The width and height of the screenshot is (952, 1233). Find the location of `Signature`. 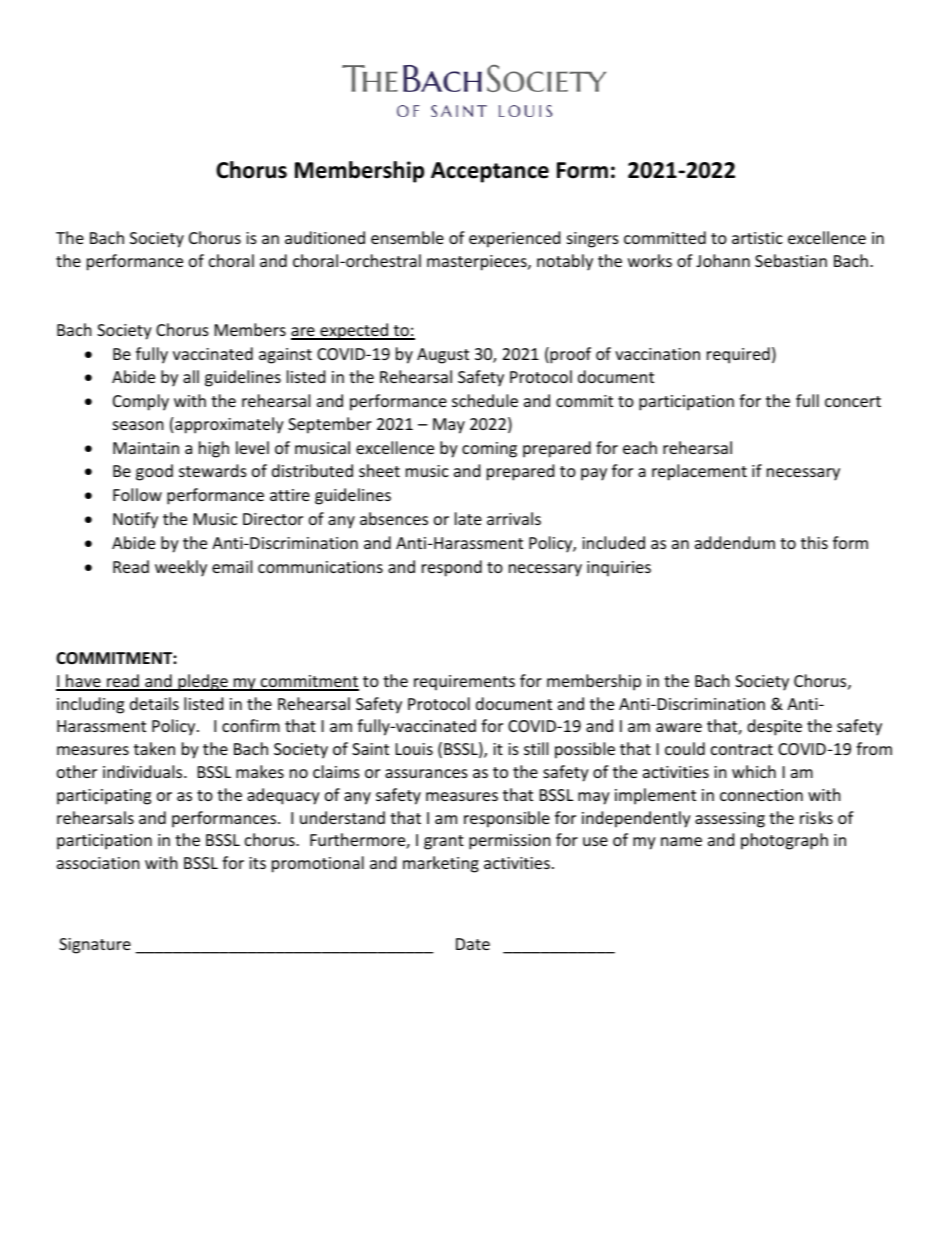

Signature is located at coordinates (95, 946).
